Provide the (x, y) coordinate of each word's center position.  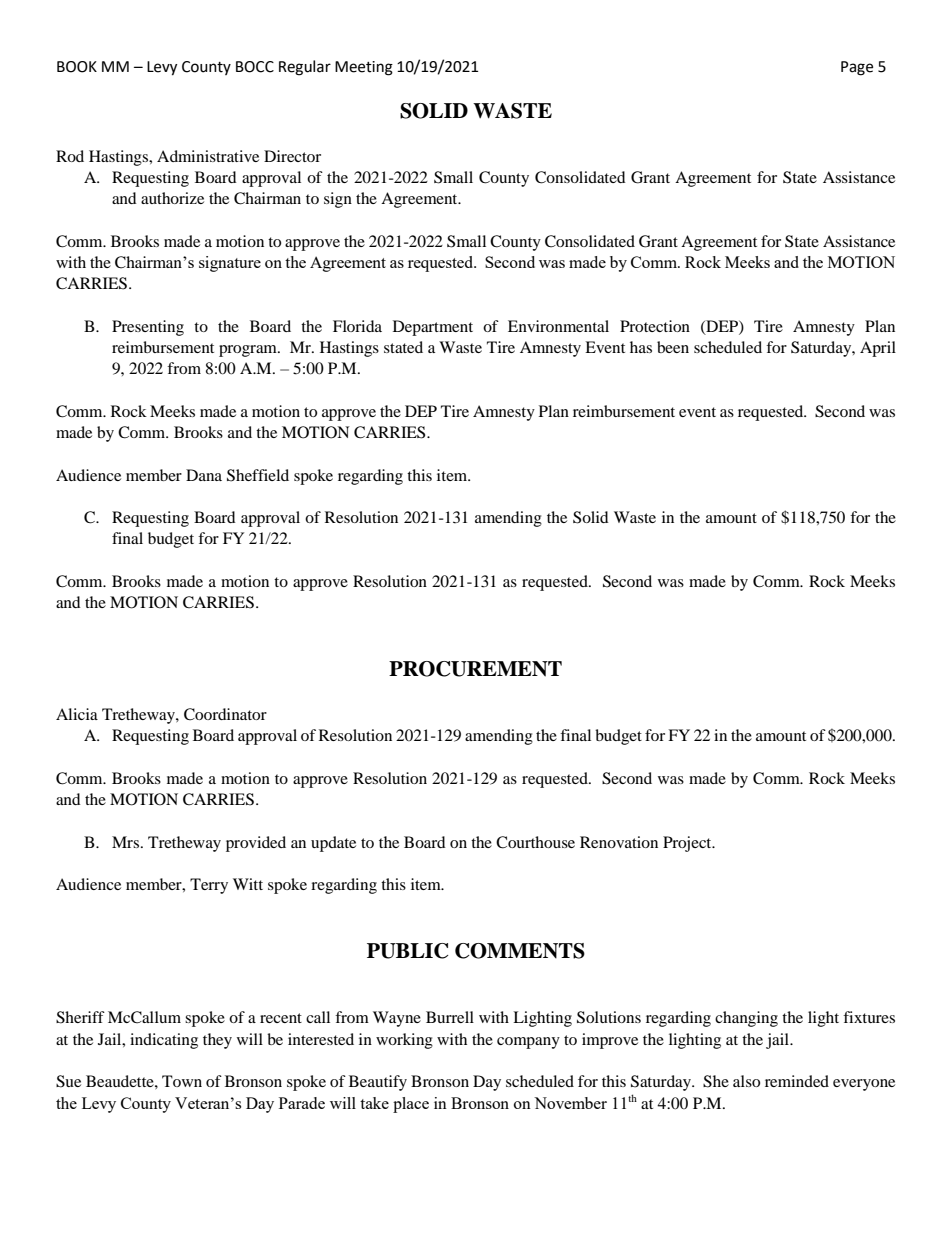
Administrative (208, 156)
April (878, 349)
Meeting (364, 68)
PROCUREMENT (475, 669)
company (528, 1043)
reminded (797, 1081)
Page (857, 68)
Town (182, 1081)
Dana (204, 475)
